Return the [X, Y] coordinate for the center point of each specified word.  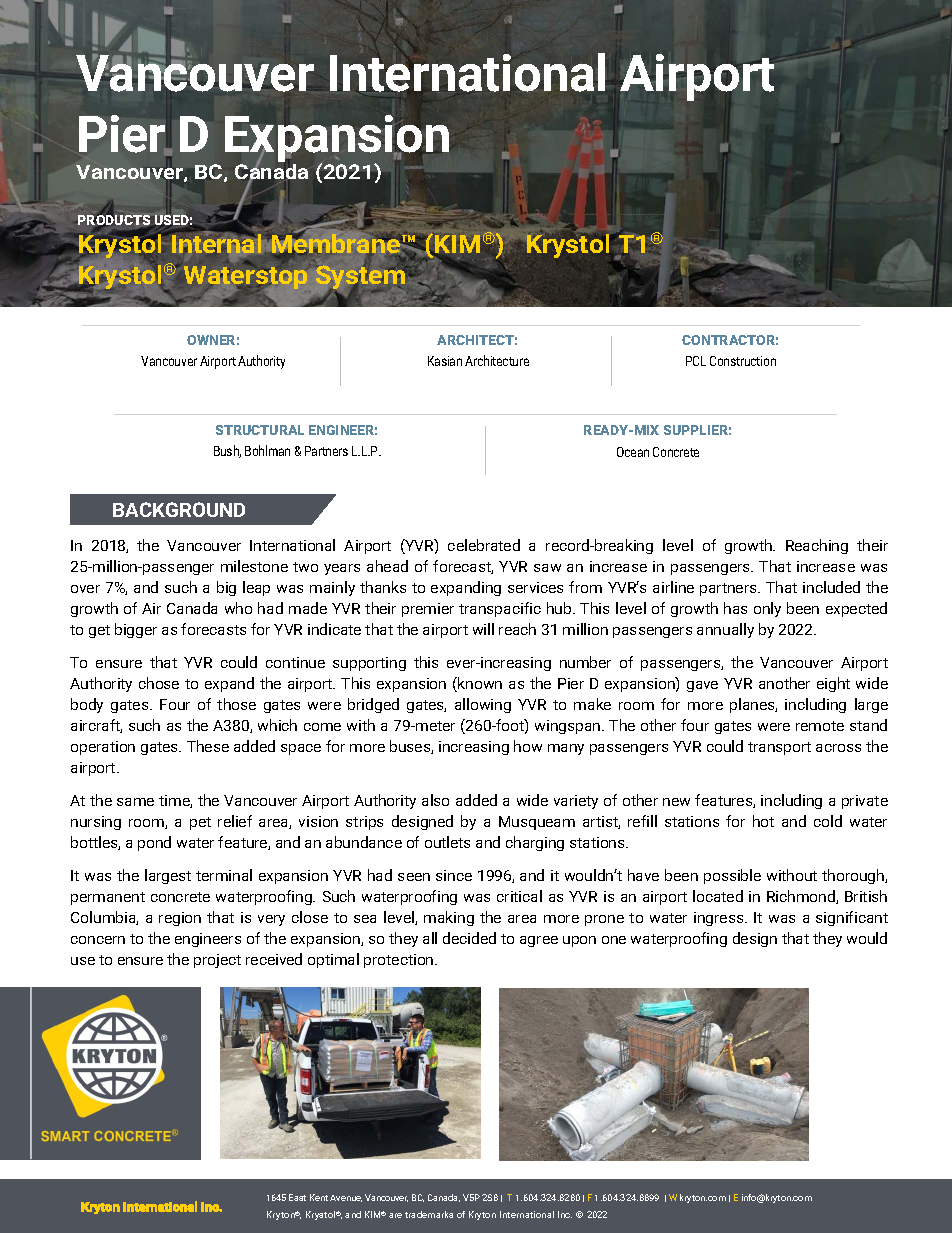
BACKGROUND [179, 509]
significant [852, 918]
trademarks [429, 1214]
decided [469, 938]
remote [820, 726]
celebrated [484, 545]
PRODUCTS [115, 220]
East [297, 1197]
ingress [720, 919]
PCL [696, 361]
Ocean [633, 452]
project [217, 961]
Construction [743, 361]
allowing [483, 705]
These [208, 746]
